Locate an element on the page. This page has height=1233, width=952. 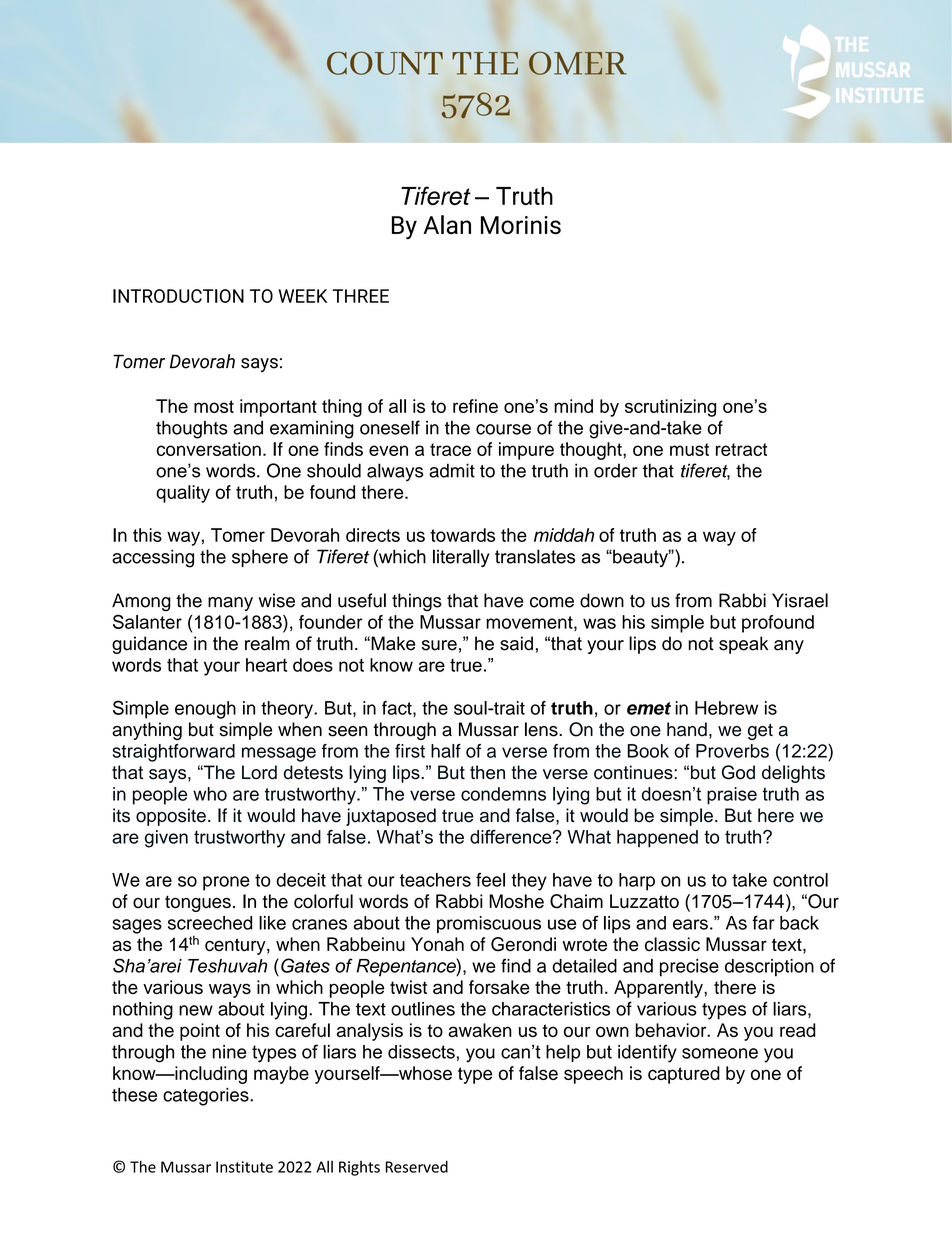
praise is located at coordinates (732, 796).
